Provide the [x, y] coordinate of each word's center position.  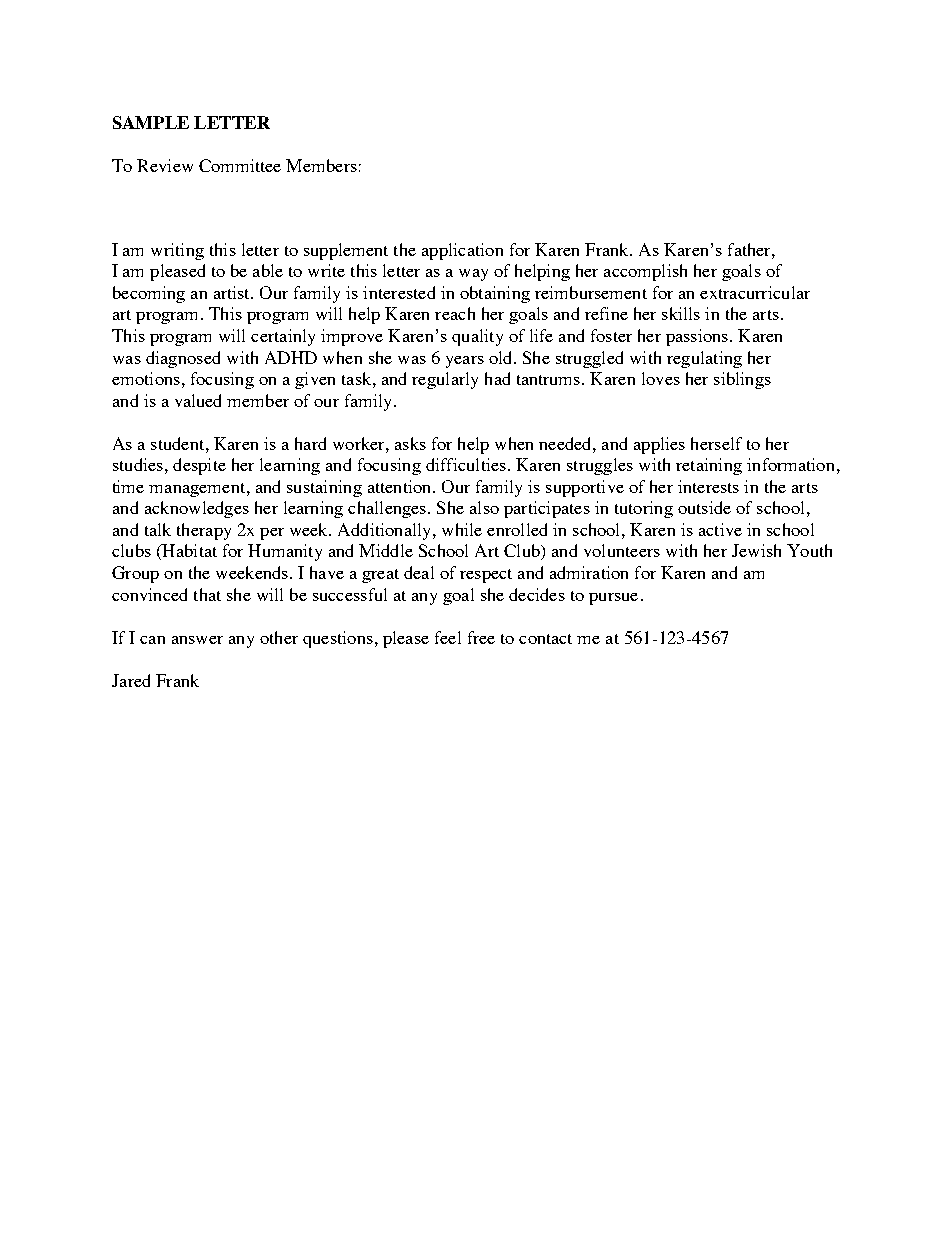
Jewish [756, 550]
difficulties [466, 464]
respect [486, 576]
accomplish [645, 272]
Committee [240, 165]
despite [199, 466]
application [462, 251]
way [473, 275]
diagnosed [183, 359]
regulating [704, 359]
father [750, 249]
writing [177, 251]
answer [197, 640]
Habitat [188, 552]
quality [477, 337]
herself [716, 443]
